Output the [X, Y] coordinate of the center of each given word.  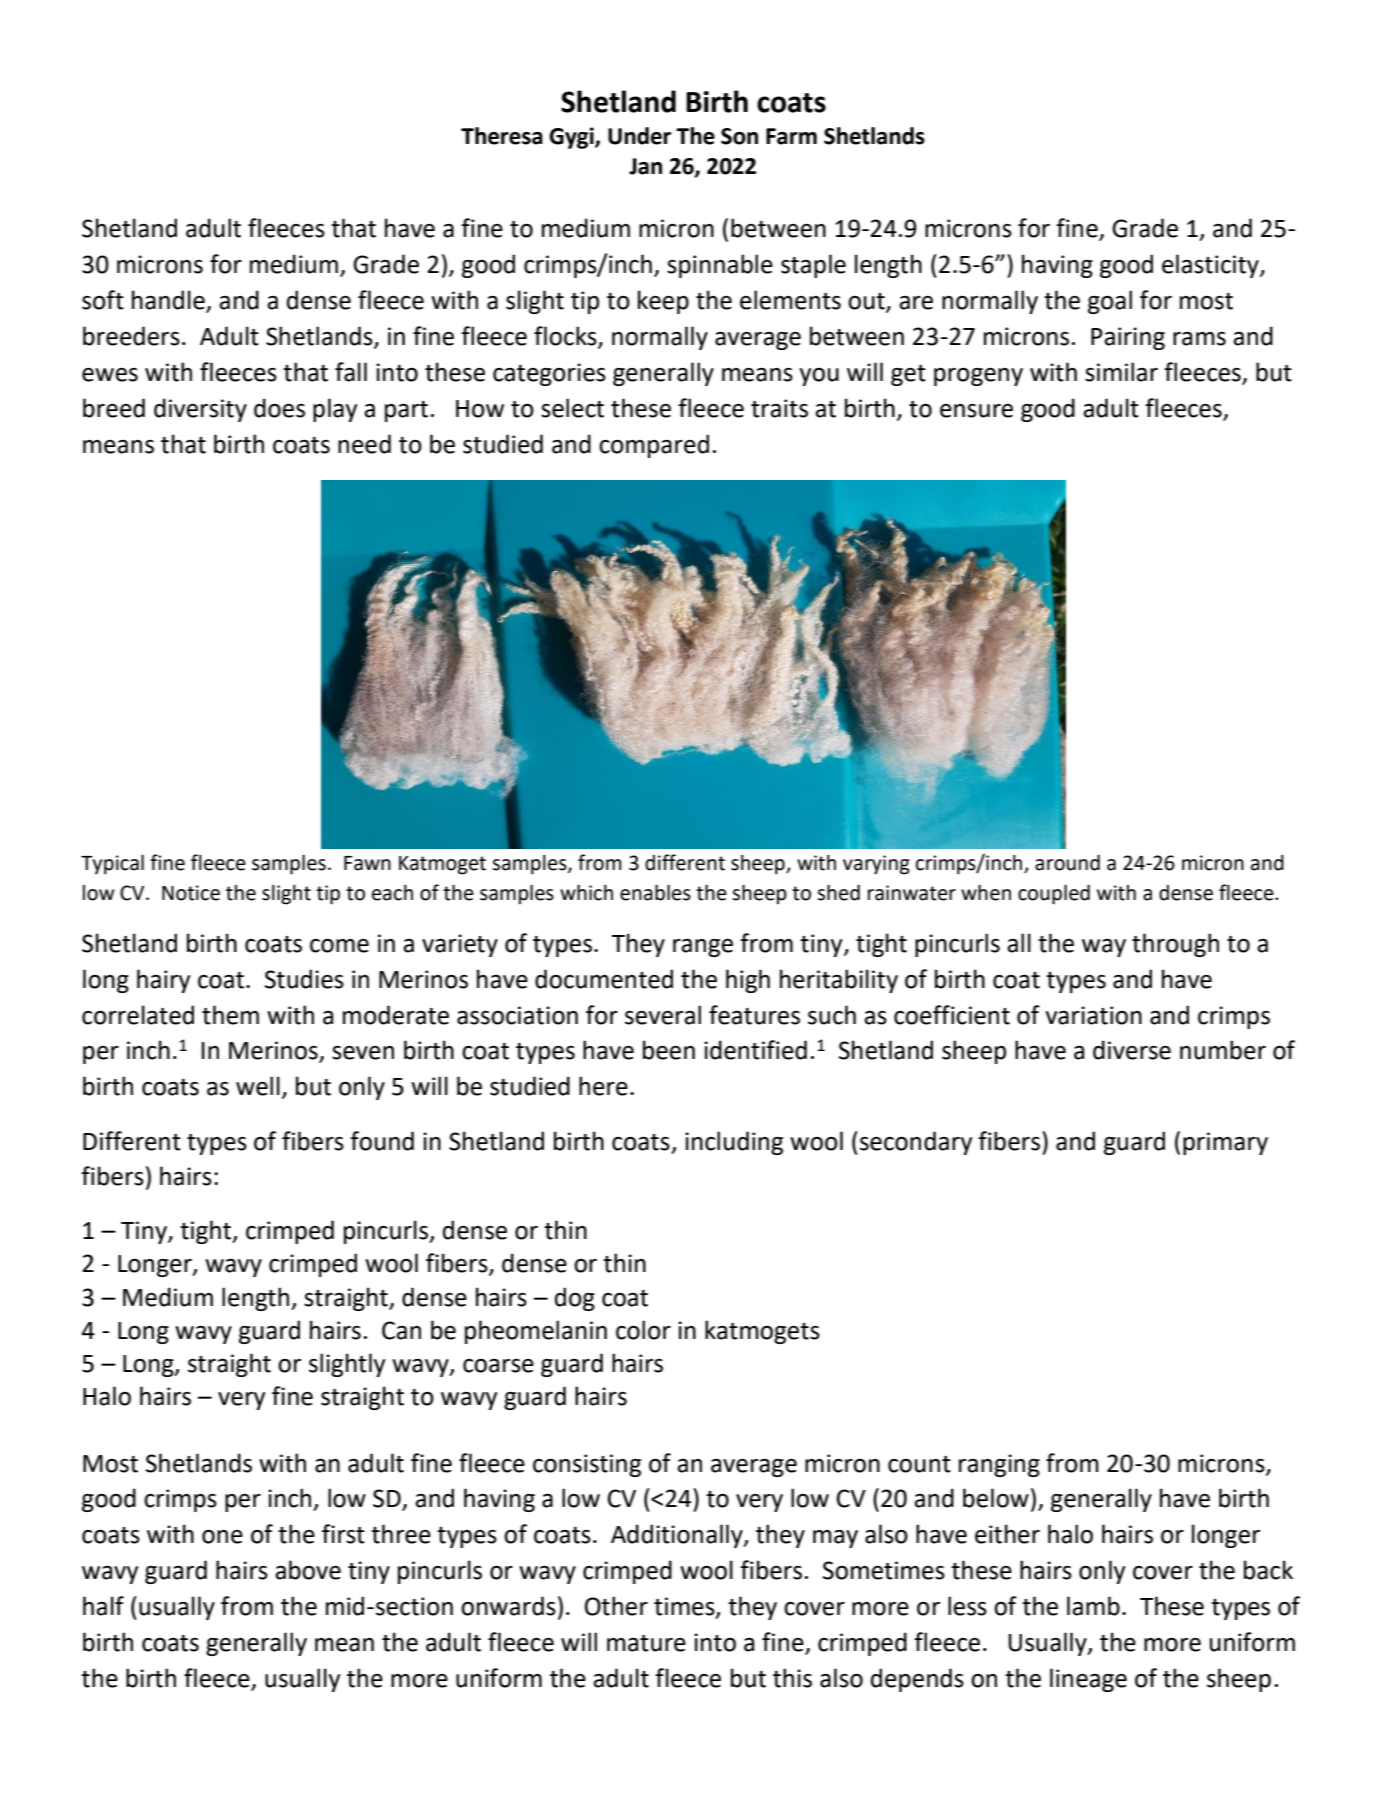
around [1067, 863]
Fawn [367, 863]
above [308, 1570]
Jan [645, 166]
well [258, 1086]
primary [1225, 1143]
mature [646, 1643]
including [734, 1143]
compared [654, 446]
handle [169, 301]
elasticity [1211, 266]
